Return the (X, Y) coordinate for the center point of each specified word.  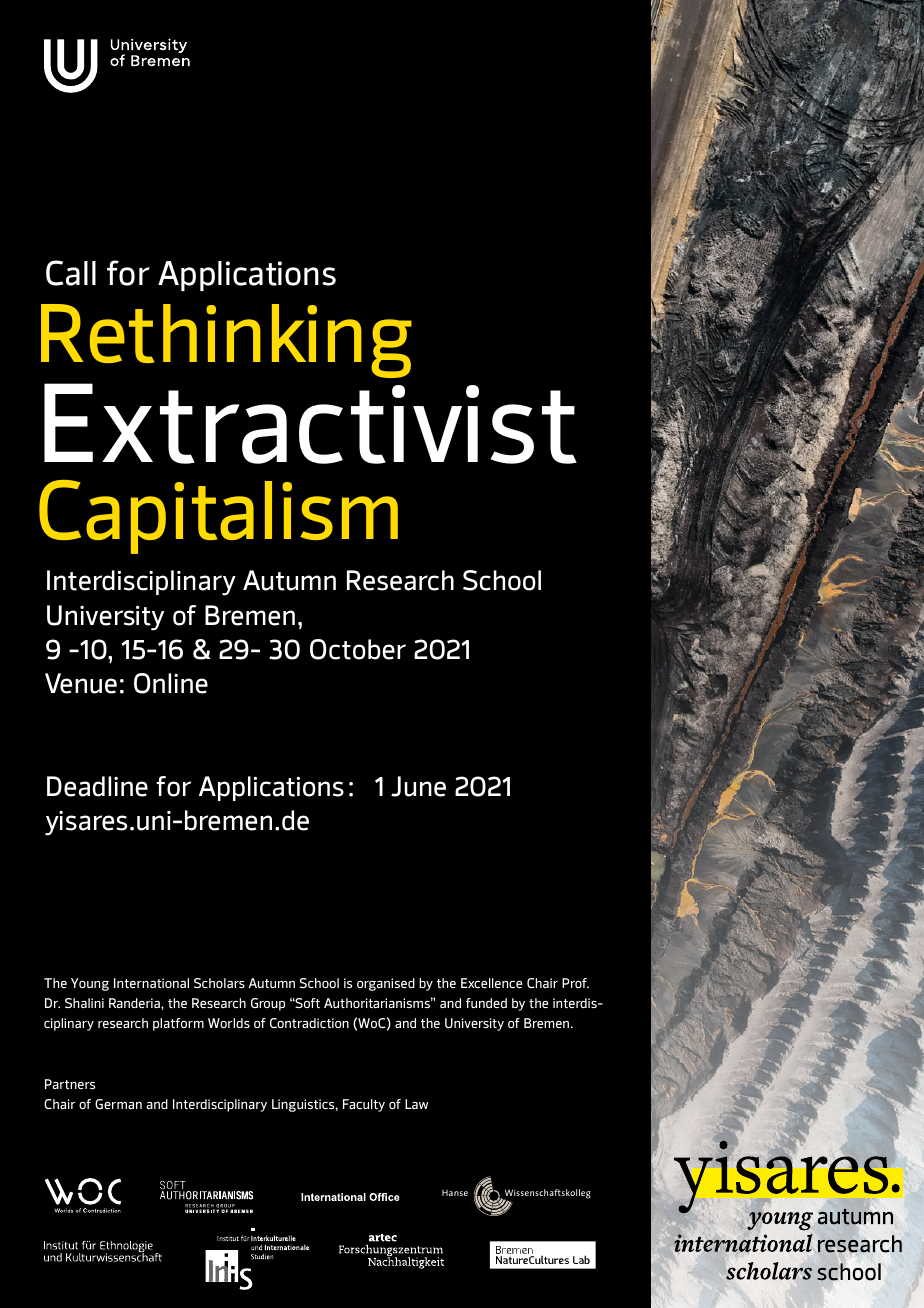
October (358, 649)
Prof (575, 983)
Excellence (491, 983)
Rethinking (226, 341)
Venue (81, 683)
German (118, 1104)
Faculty (364, 1105)
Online (171, 683)
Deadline (97, 786)
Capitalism (218, 517)
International (151, 983)
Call (71, 273)
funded (486, 1003)
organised (386, 984)
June (418, 786)
